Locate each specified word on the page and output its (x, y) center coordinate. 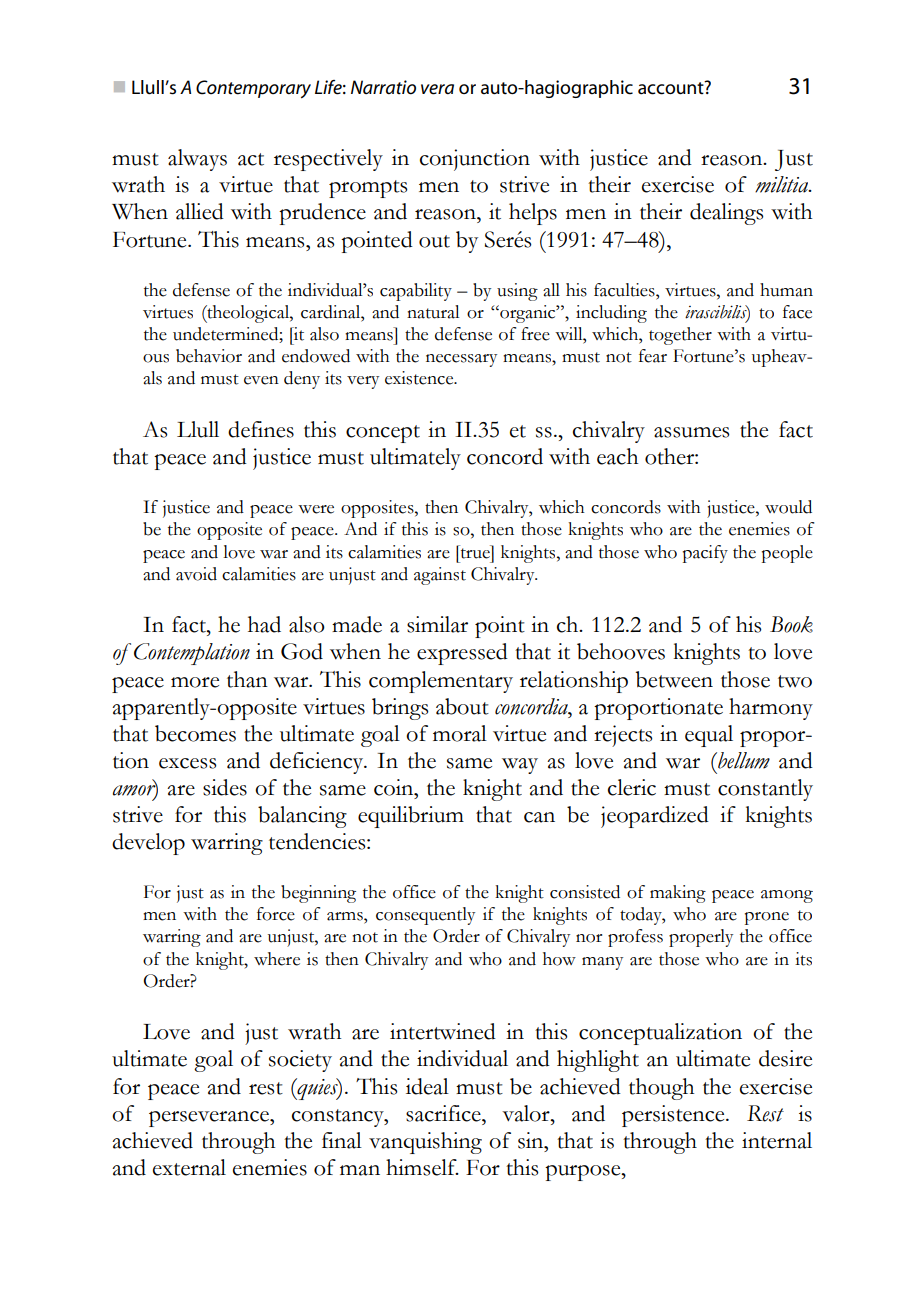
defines (261, 429)
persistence (674, 1116)
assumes (691, 432)
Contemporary (253, 89)
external (189, 1167)
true (476, 552)
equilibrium (411, 817)
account (672, 88)
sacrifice (444, 1113)
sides (225, 787)
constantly (765, 790)
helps (533, 214)
